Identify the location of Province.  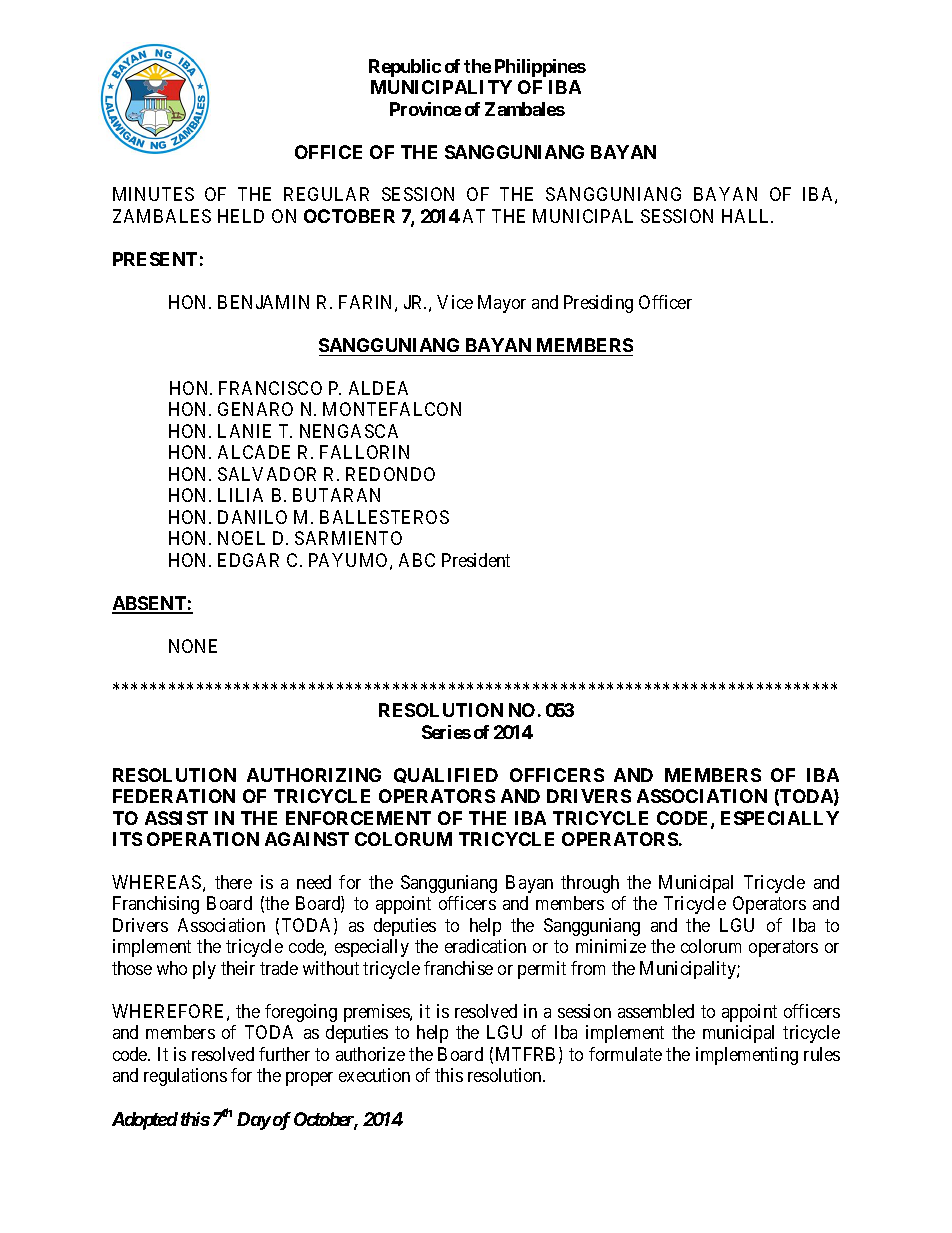
(425, 109).
